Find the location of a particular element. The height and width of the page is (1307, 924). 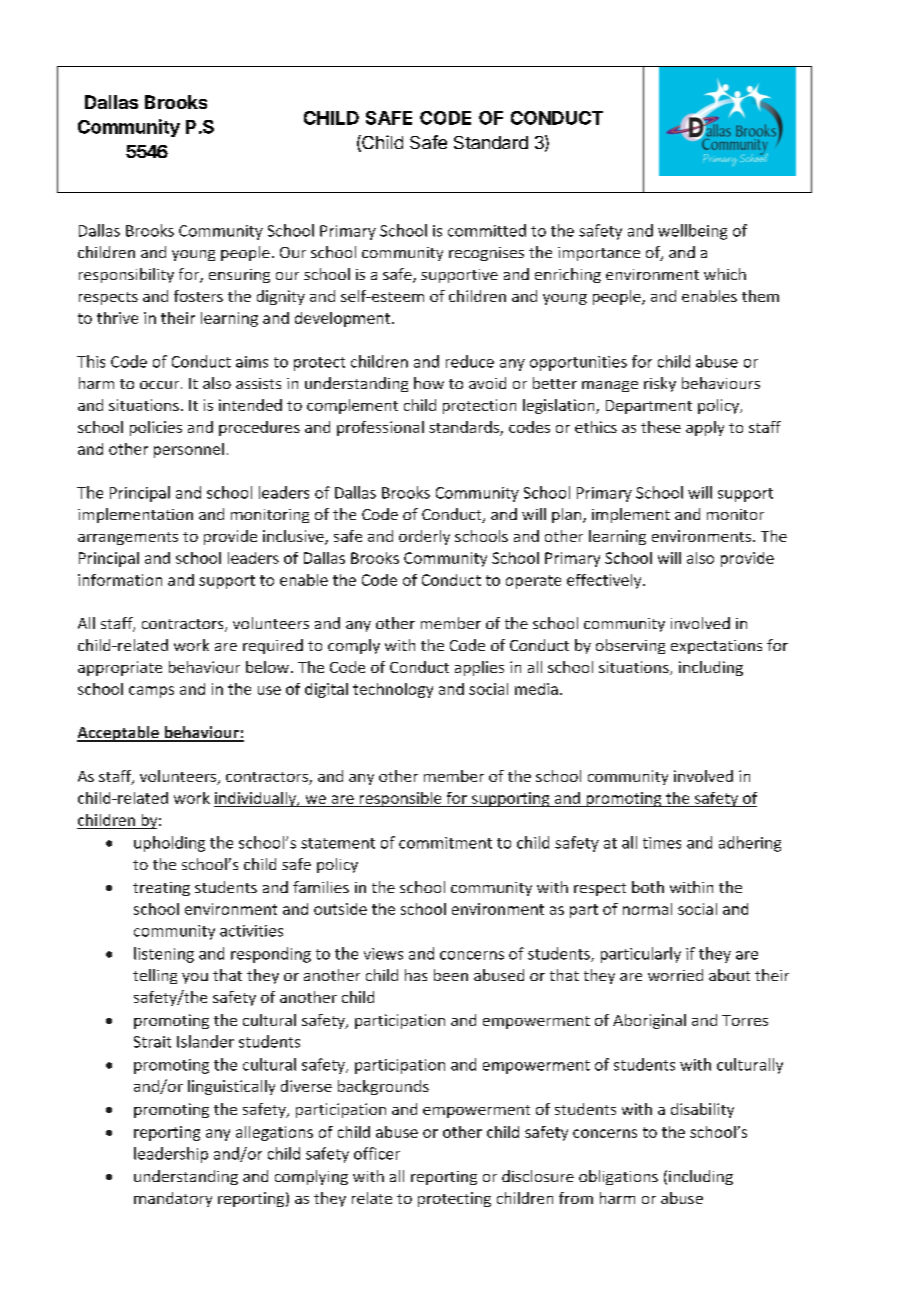

views is located at coordinates (383, 954).
